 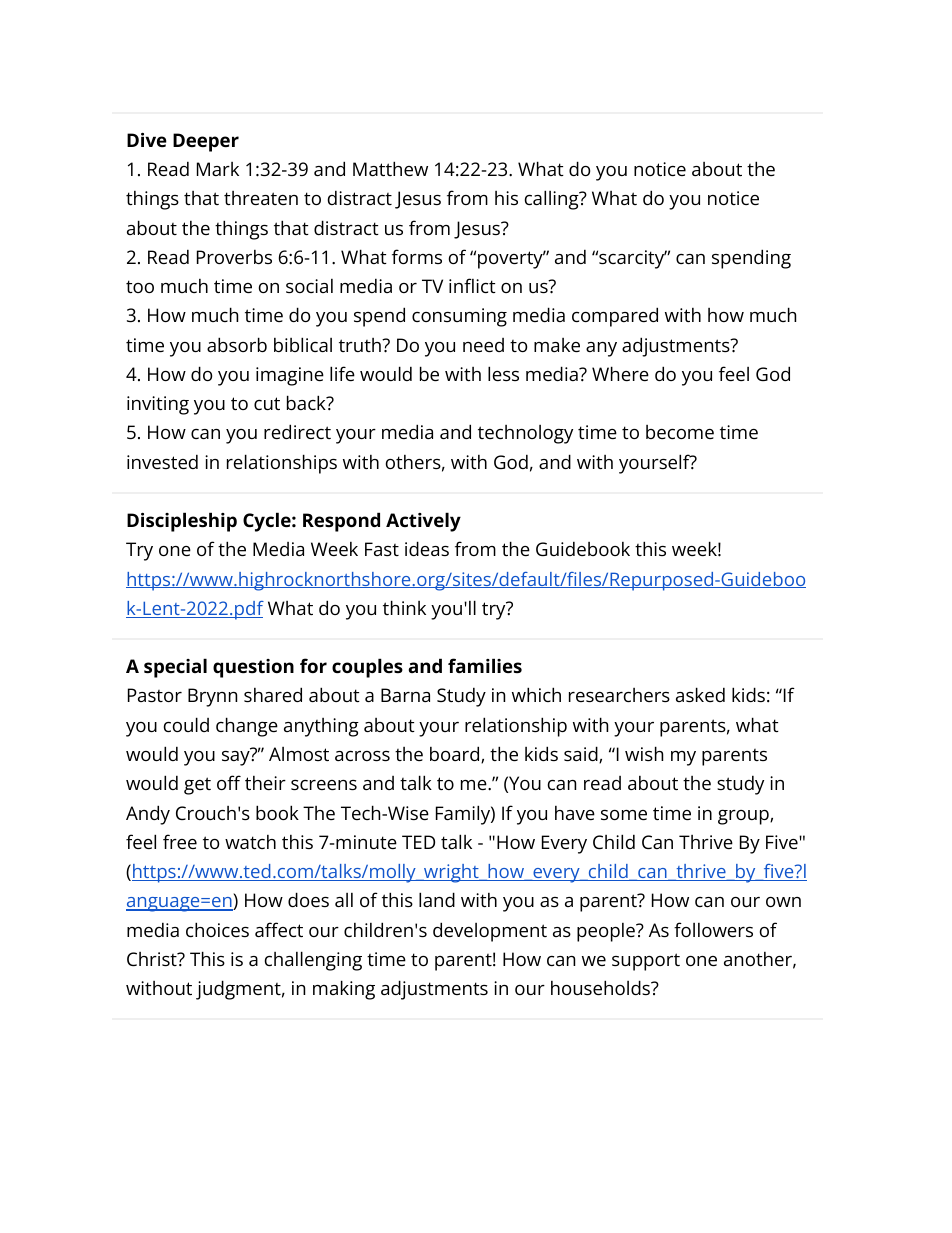 What do you see at coordinates (217, 929) in the screenshot?
I see `choices` at bounding box center [217, 929].
